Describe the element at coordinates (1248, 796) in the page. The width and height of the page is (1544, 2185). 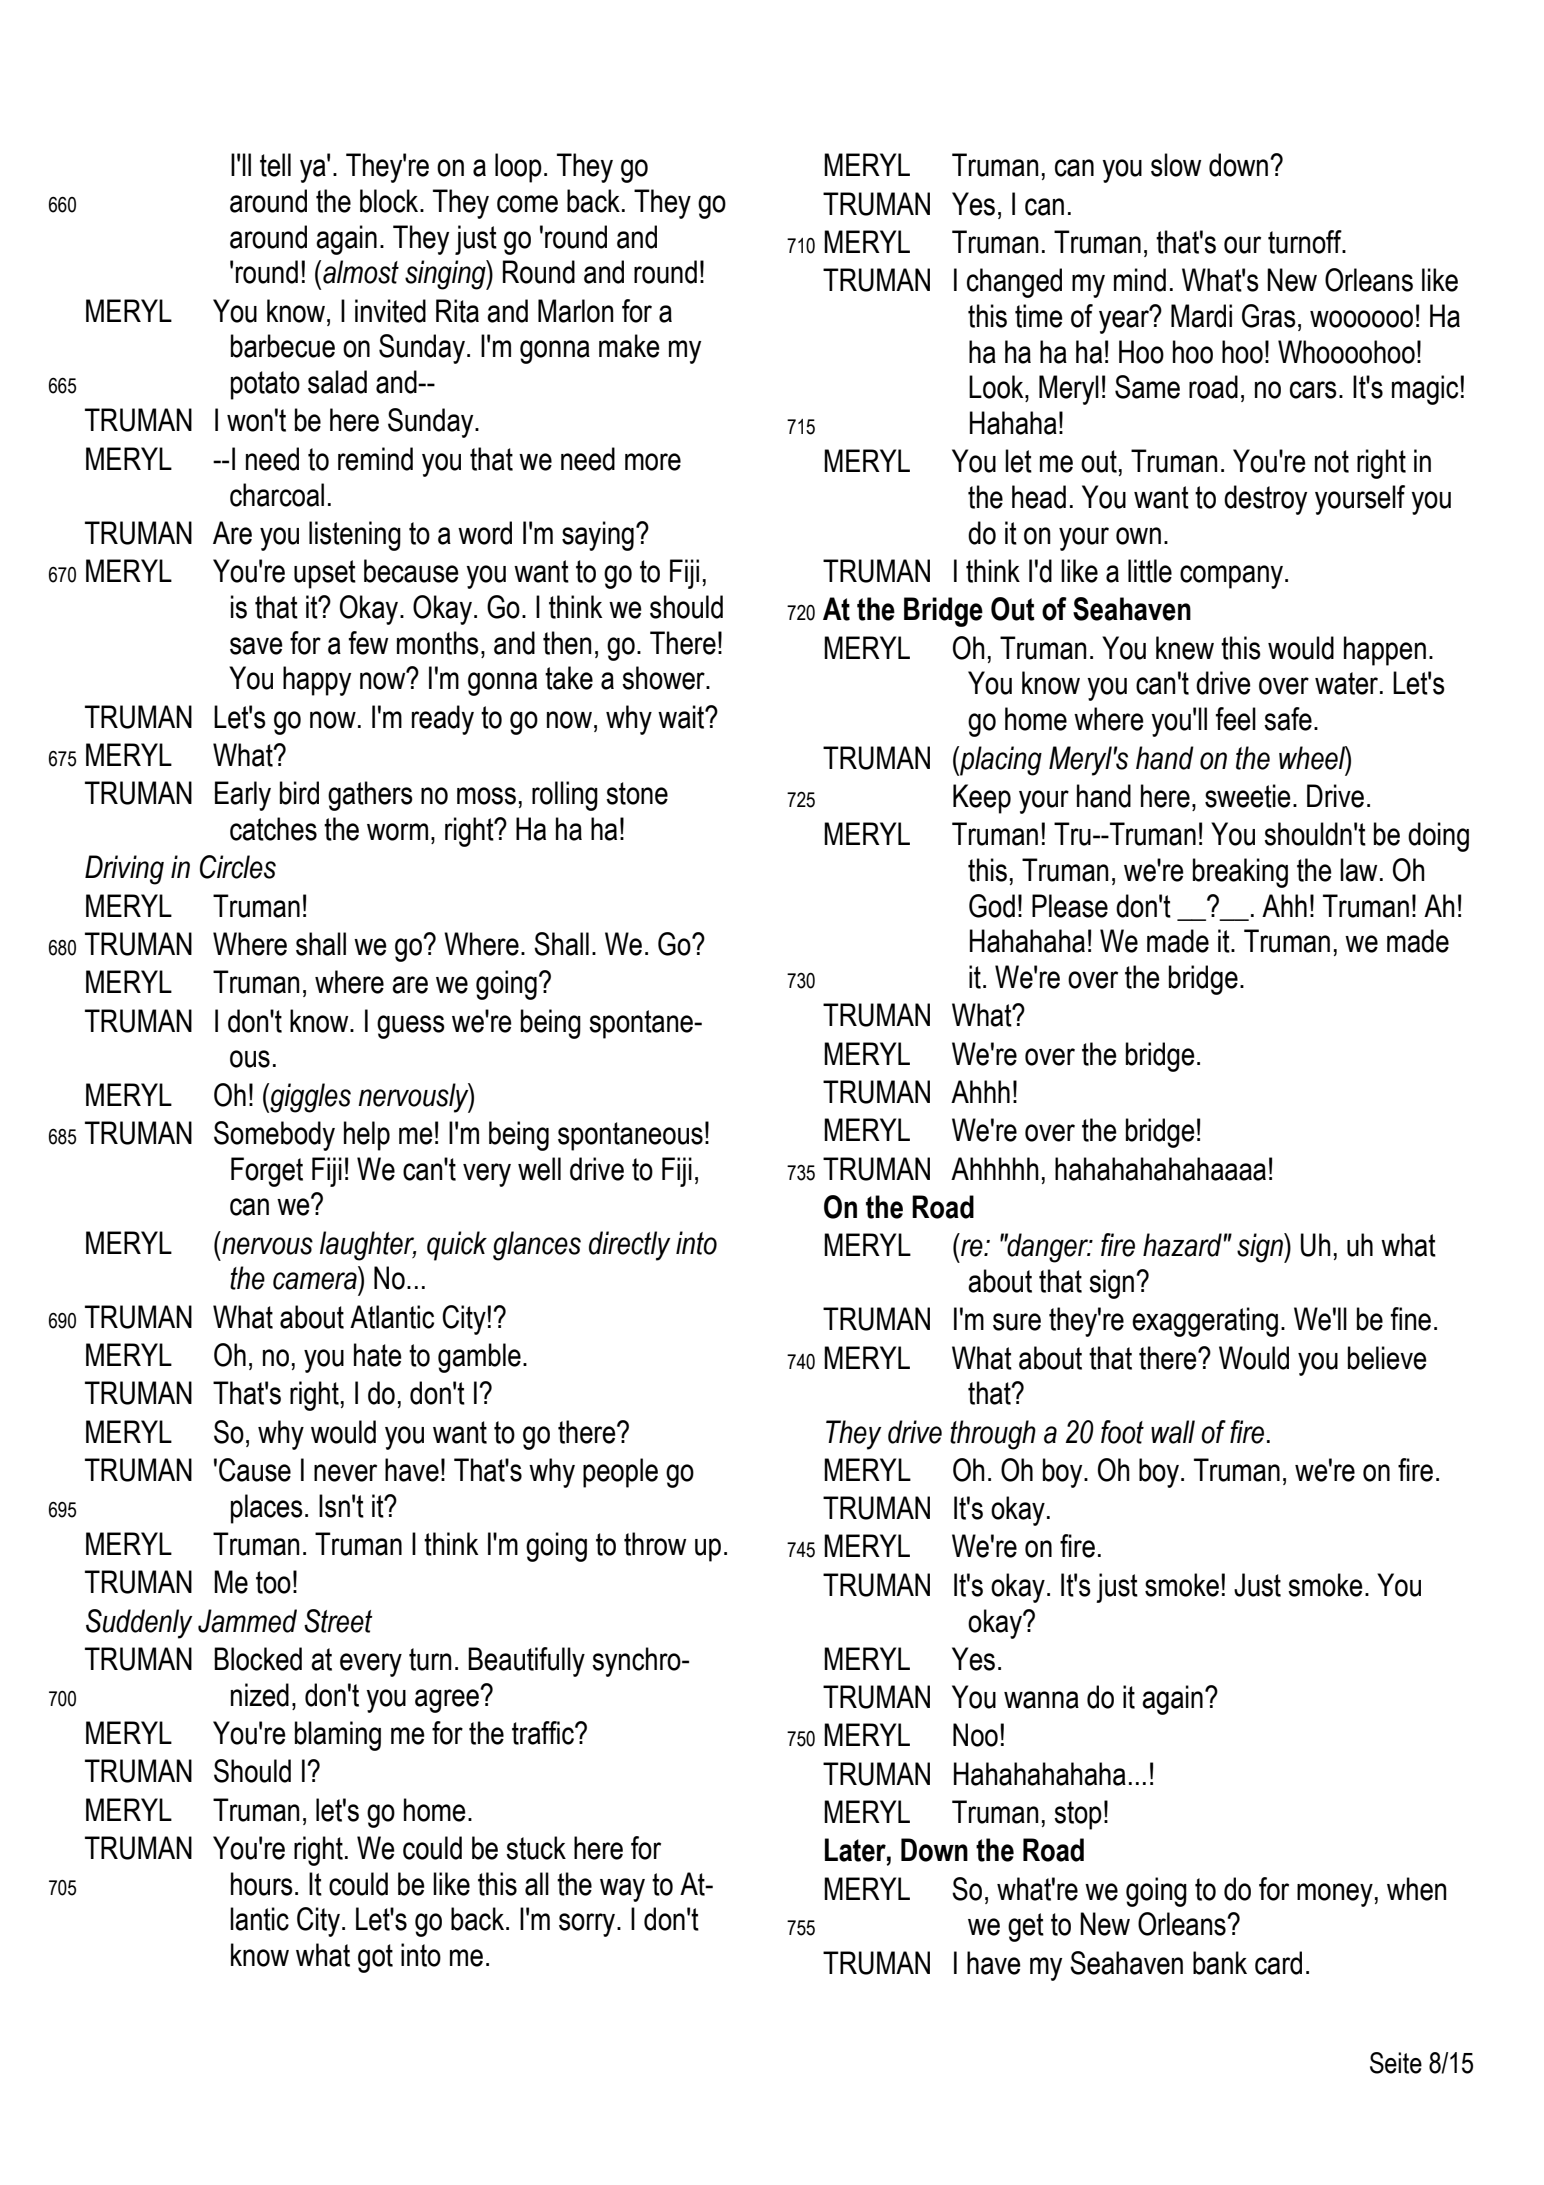
I see `sweetie` at that location.
